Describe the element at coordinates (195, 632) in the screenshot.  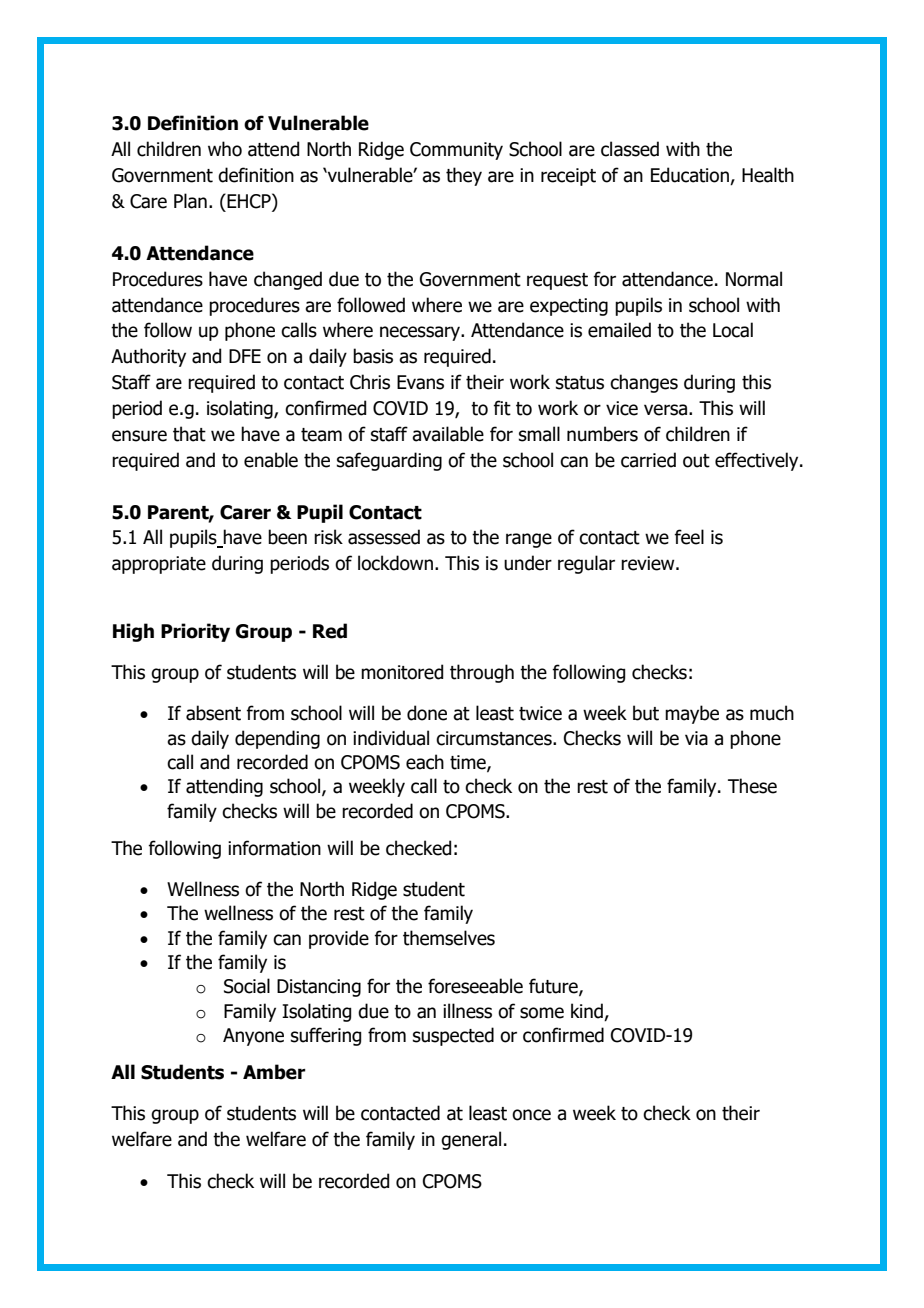
I see `Priority` at that location.
